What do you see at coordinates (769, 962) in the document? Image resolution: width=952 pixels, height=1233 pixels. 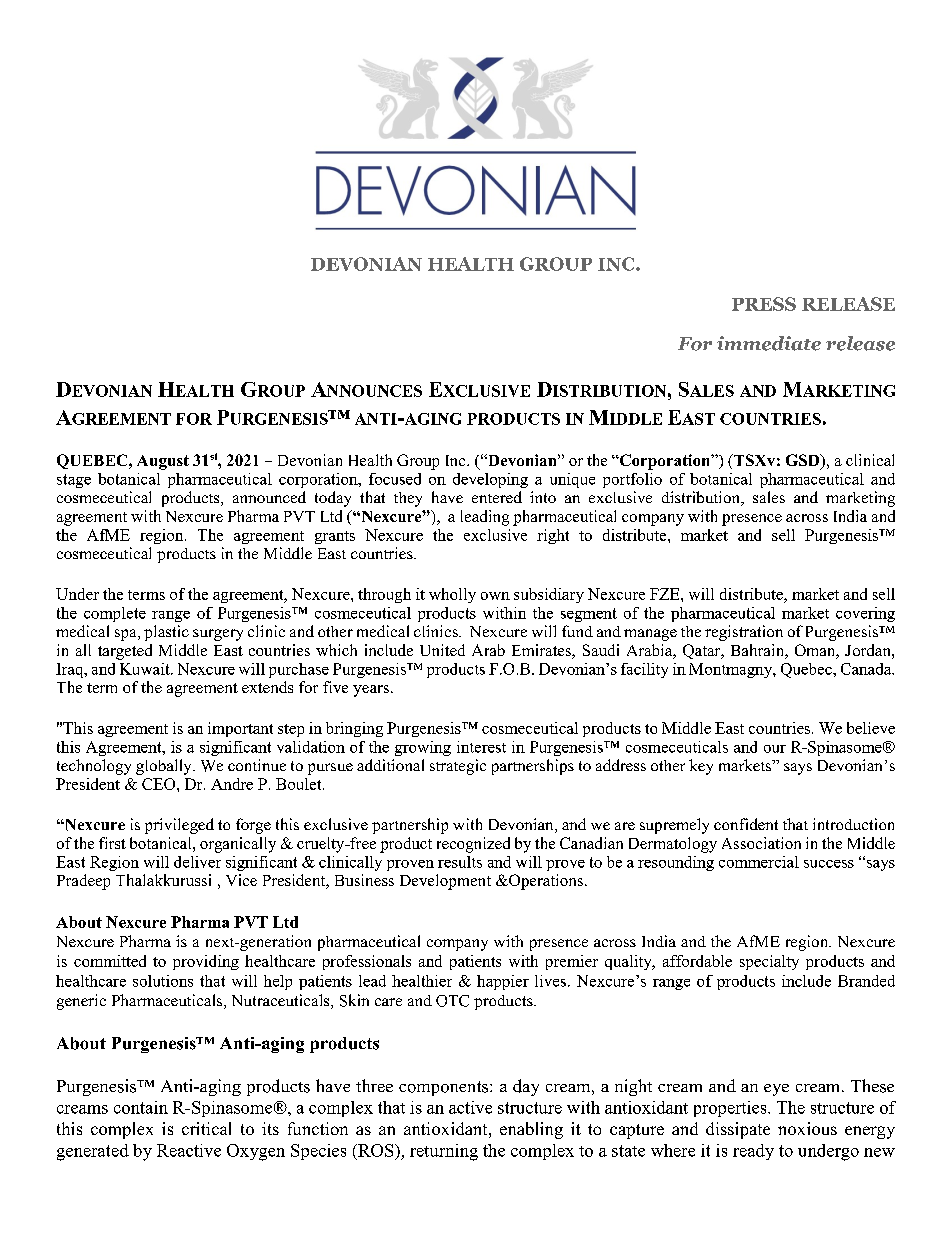 I see `specialty` at bounding box center [769, 962].
